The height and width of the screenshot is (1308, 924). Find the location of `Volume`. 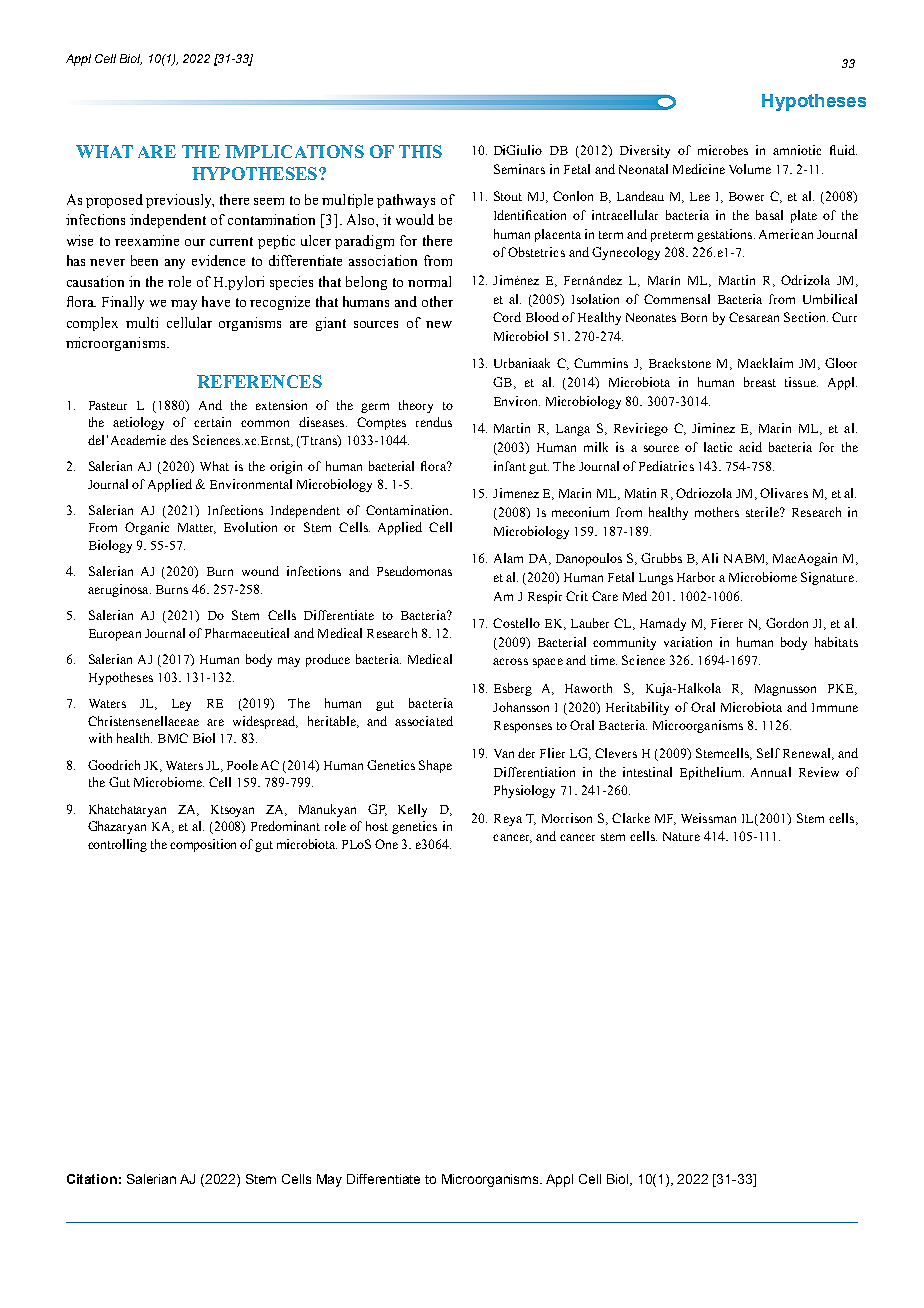

Volume is located at coordinates (750, 169).
